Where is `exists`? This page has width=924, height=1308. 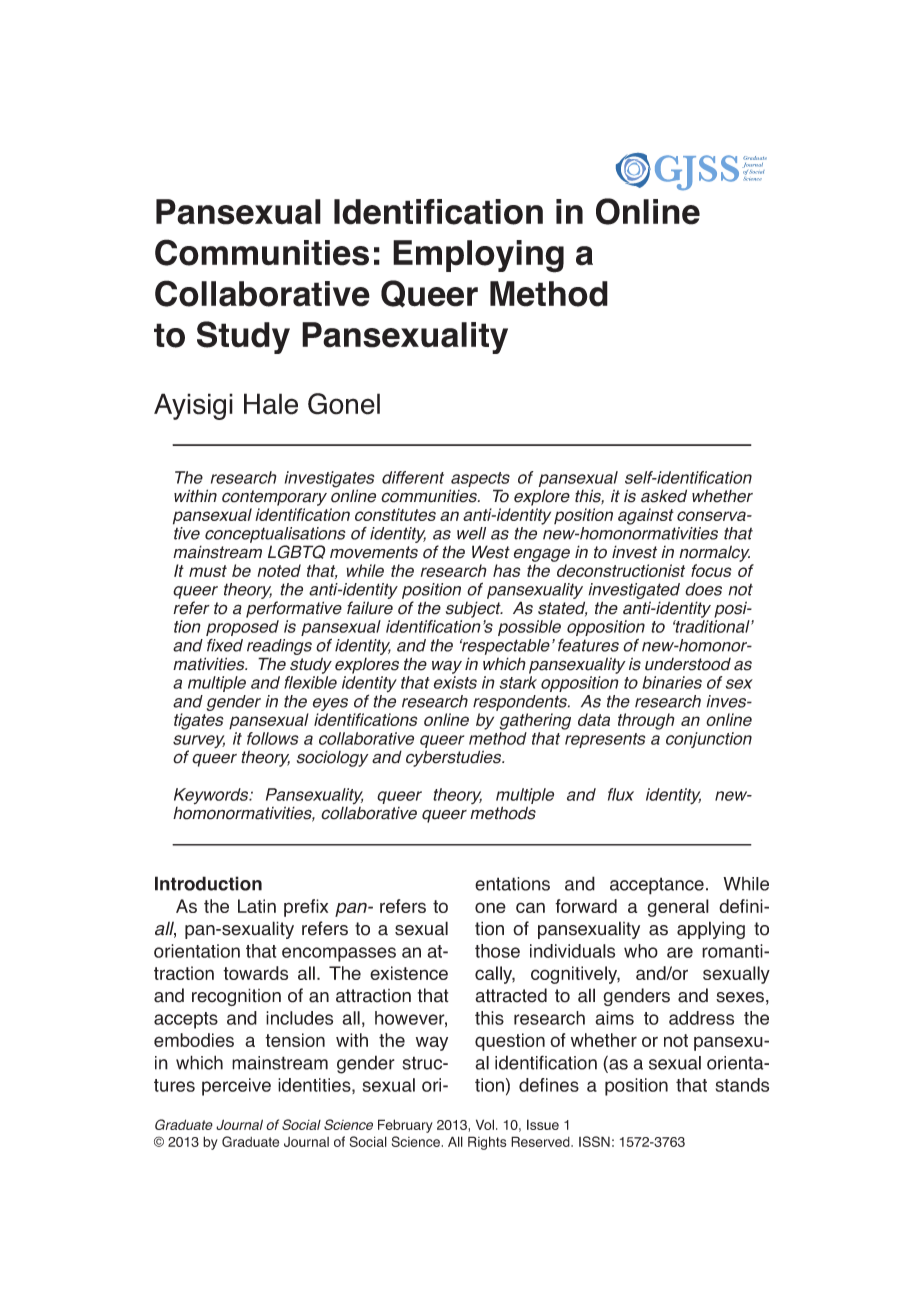
exists is located at coordinates (455, 682).
